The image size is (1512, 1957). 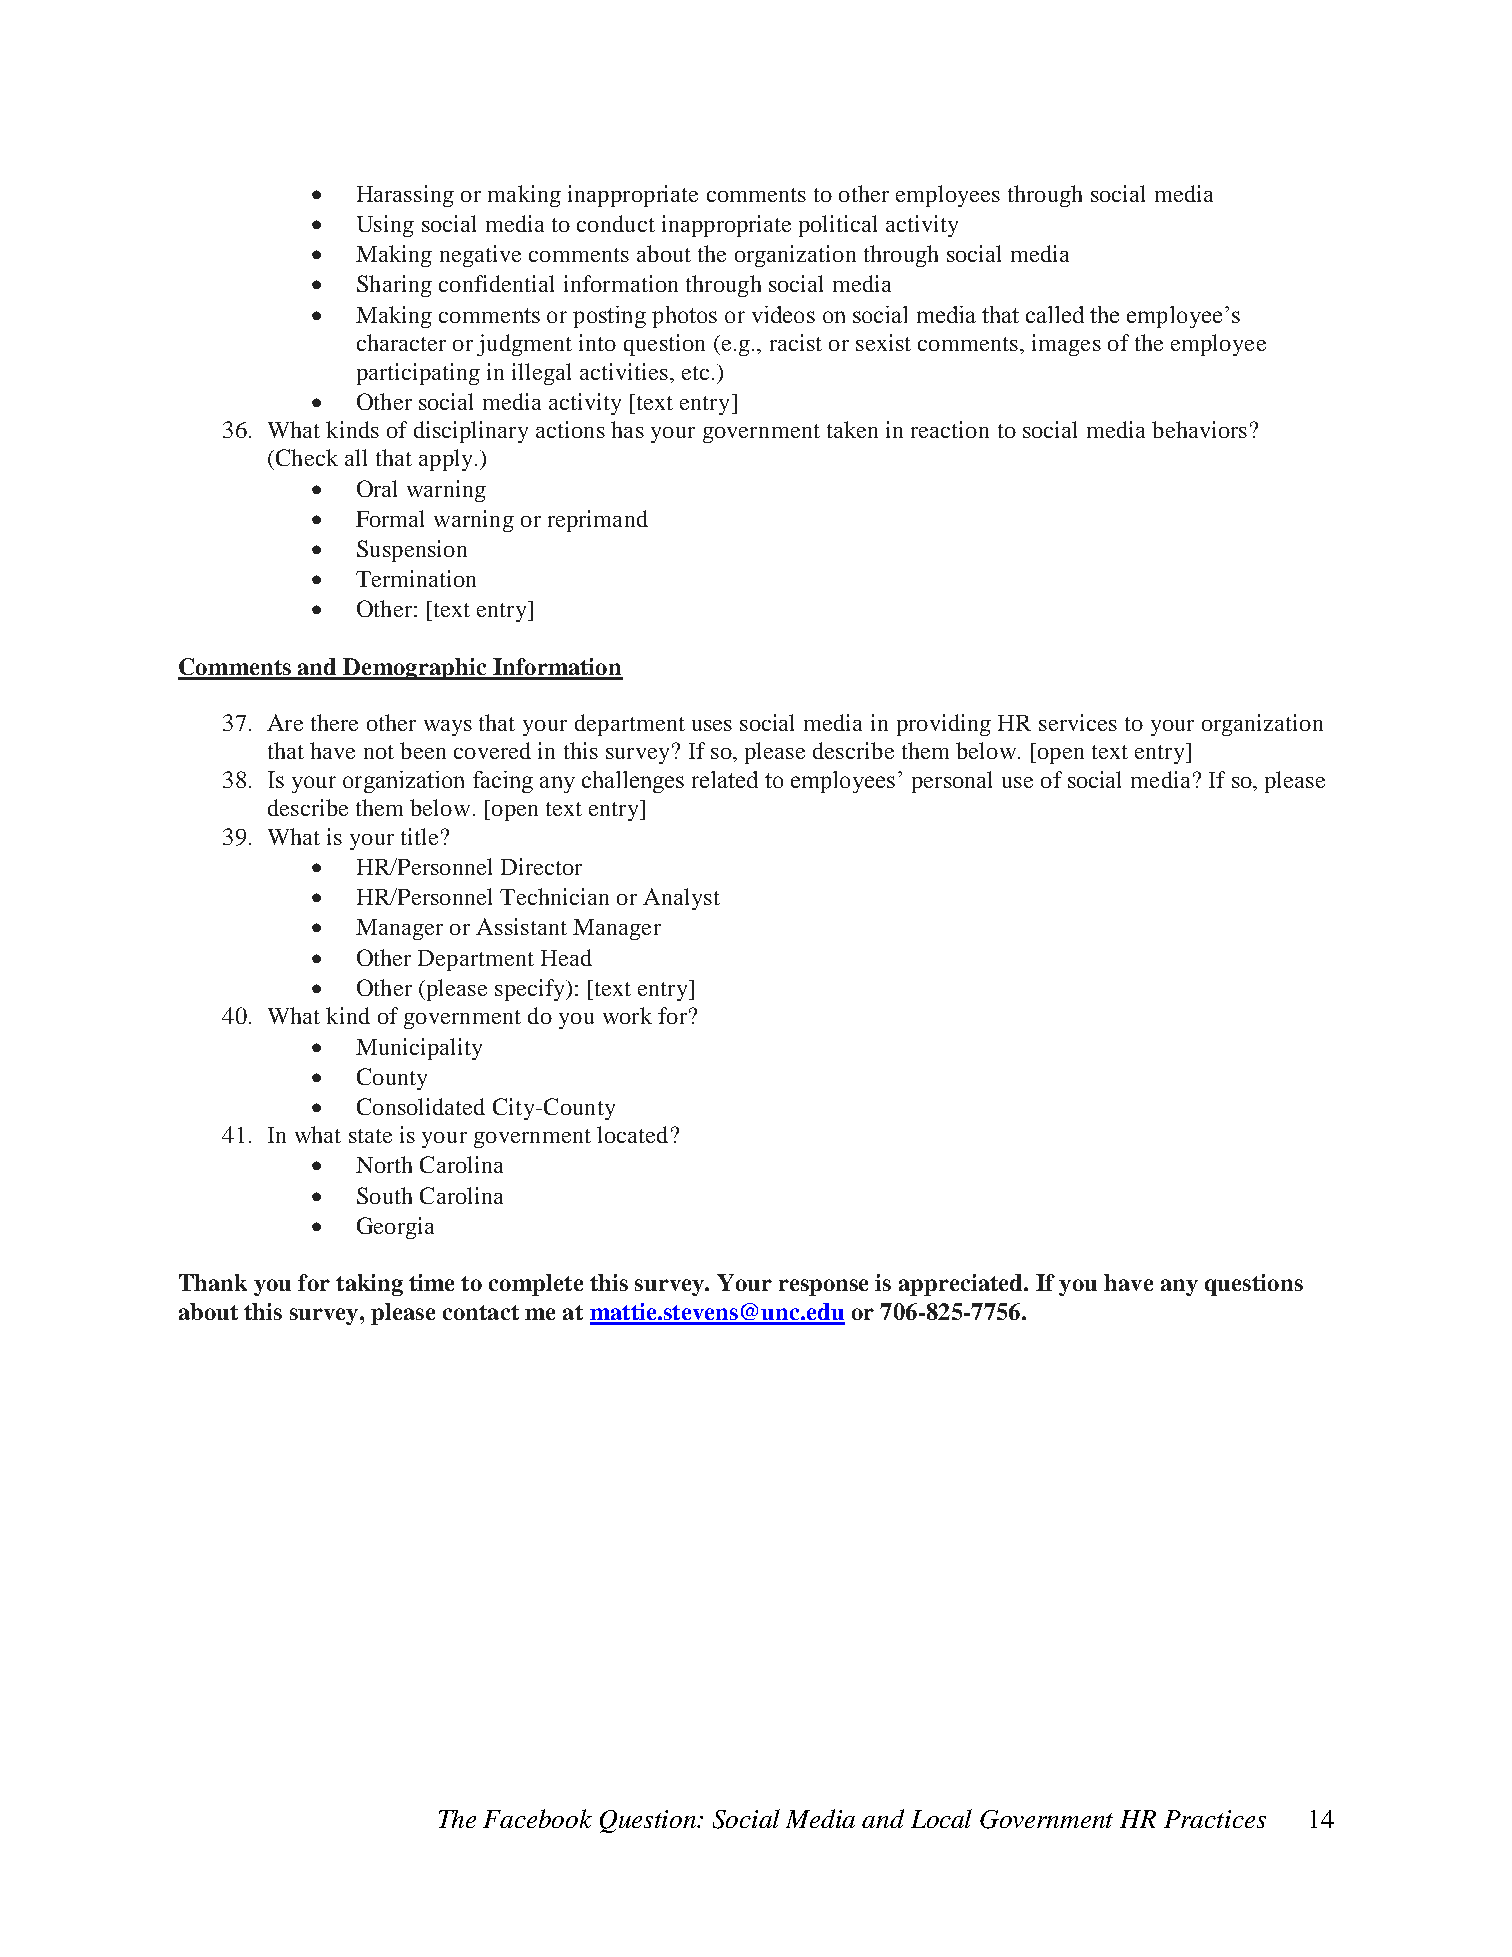 What do you see at coordinates (385, 226) in the image?
I see `Using` at bounding box center [385, 226].
